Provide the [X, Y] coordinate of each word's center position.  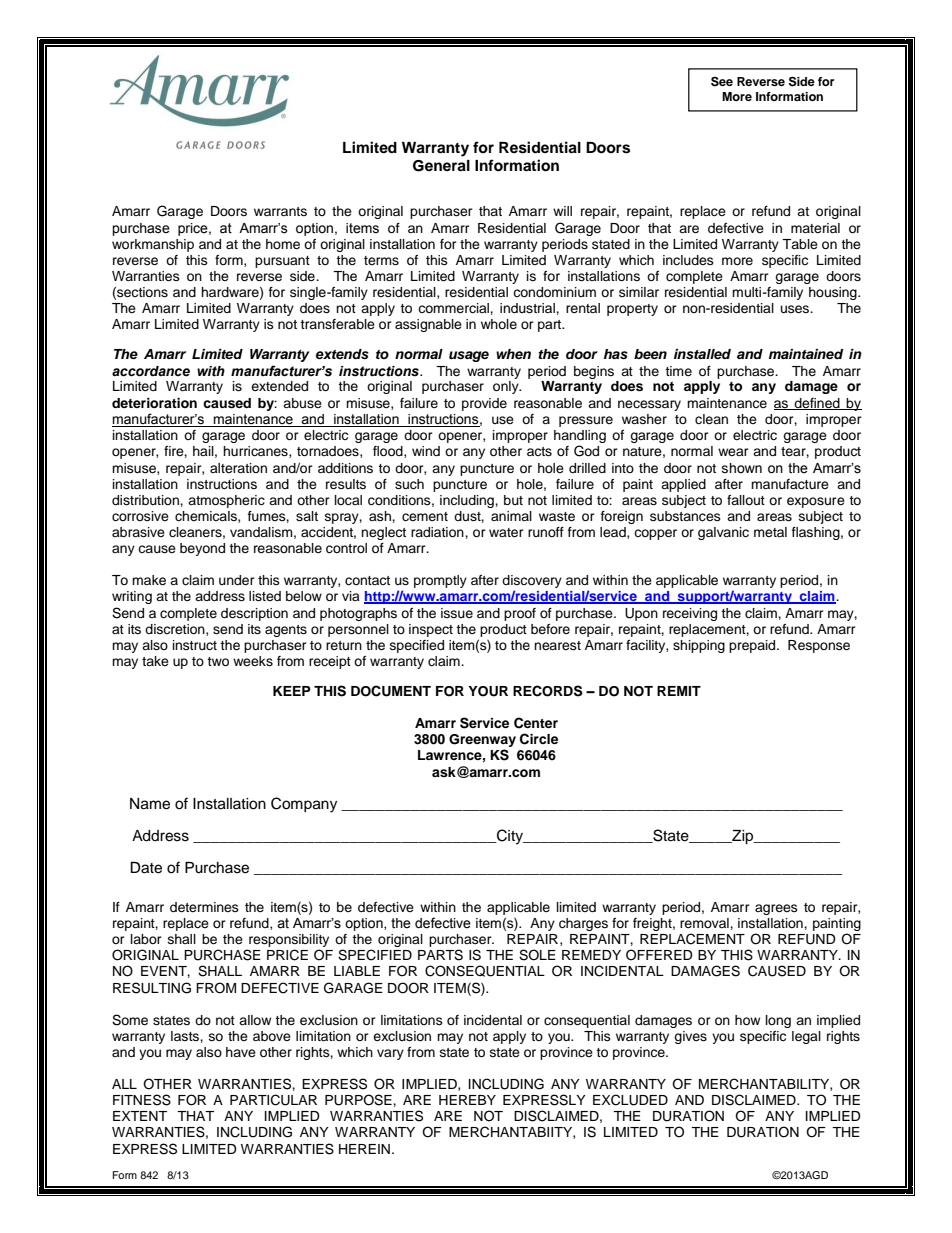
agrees [776, 909]
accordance [151, 371]
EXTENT [140, 1116]
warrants [280, 211]
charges [583, 924]
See [722, 81]
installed [702, 354]
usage [469, 356]
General [441, 166]
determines [204, 907]
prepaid [753, 646]
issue [457, 613]
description [254, 614]
